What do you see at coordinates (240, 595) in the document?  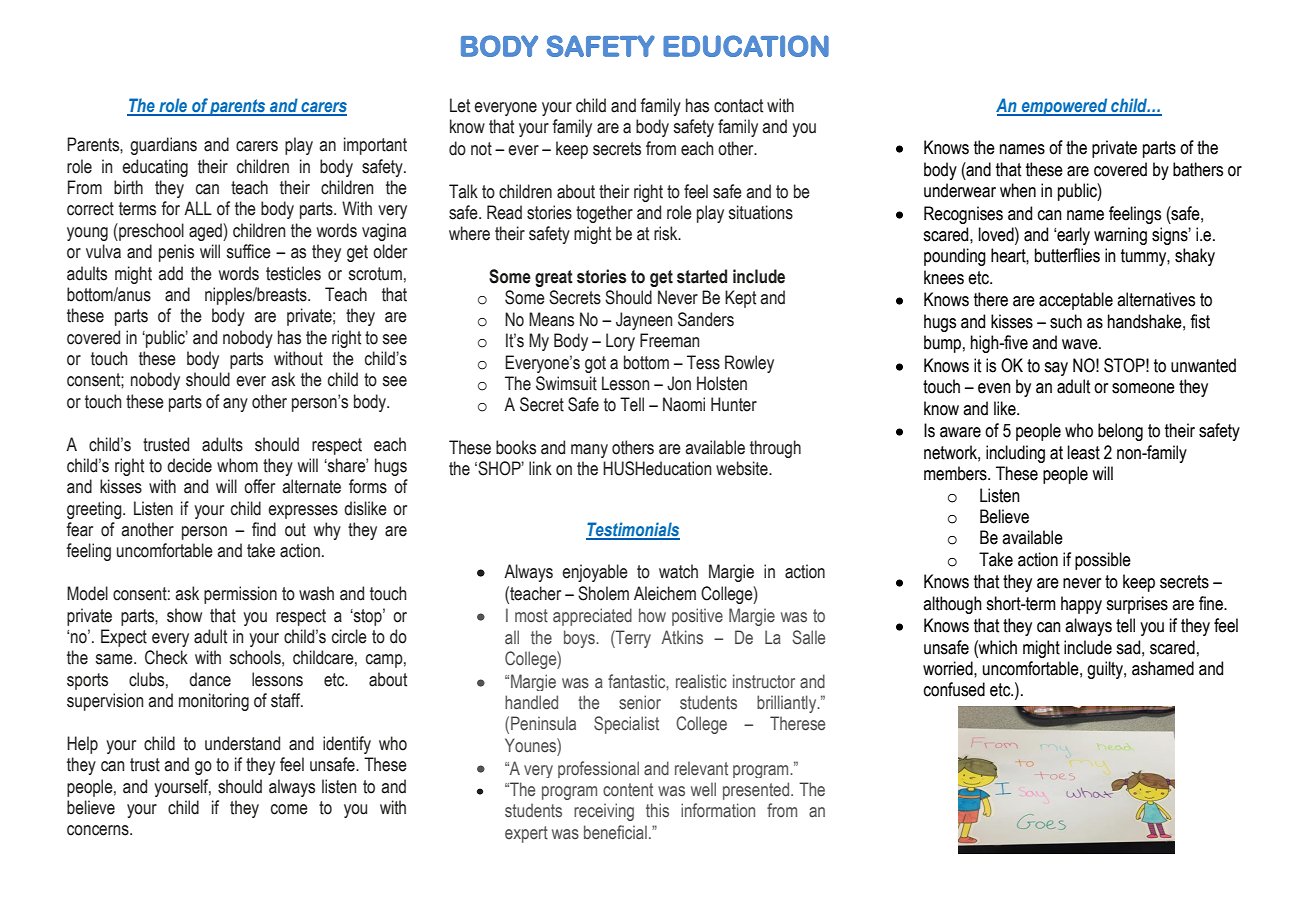 I see `permission` at bounding box center [240, 595].
